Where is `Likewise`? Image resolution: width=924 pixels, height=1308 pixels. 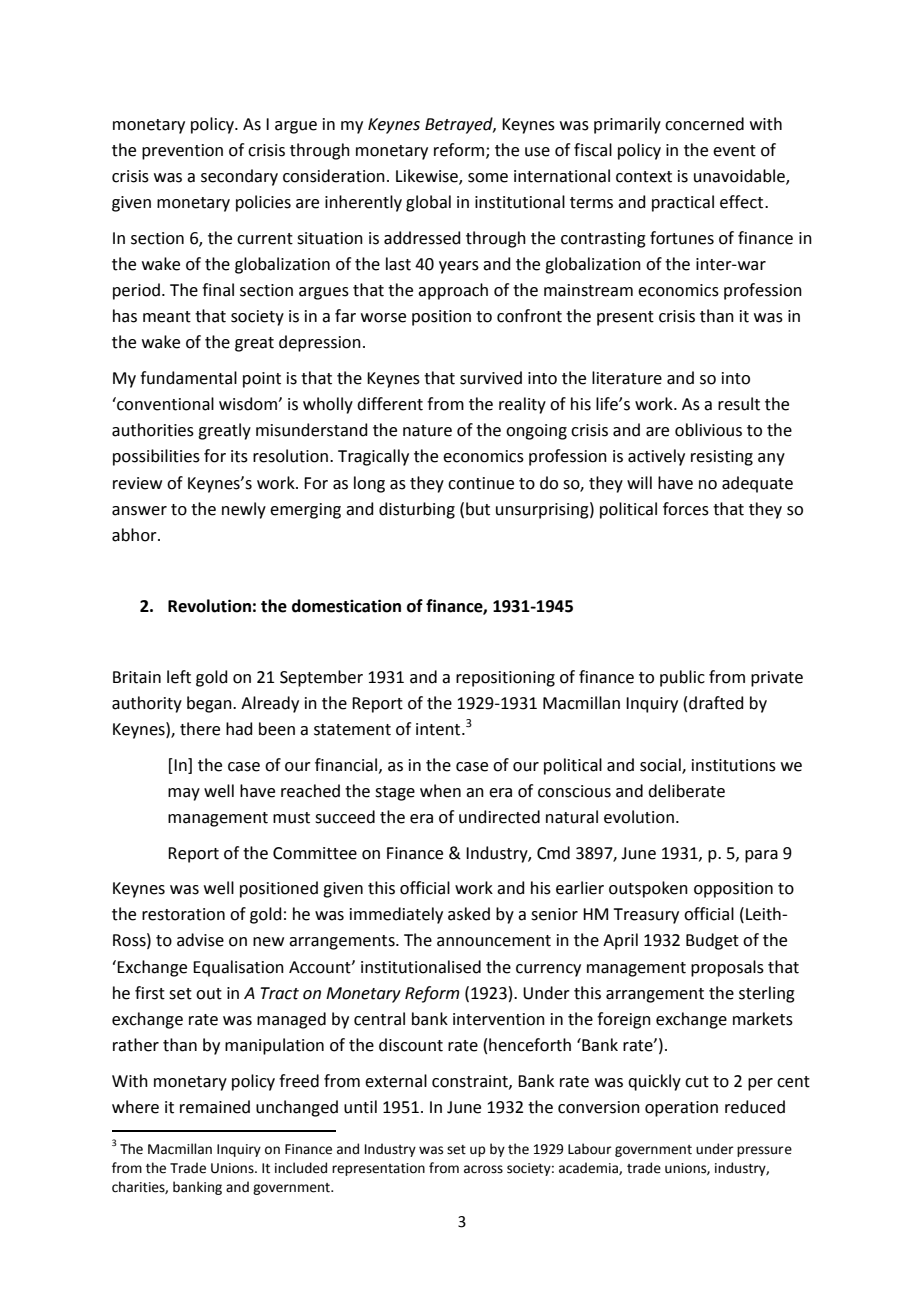
Likewise is located at coordinates (428, 177).
